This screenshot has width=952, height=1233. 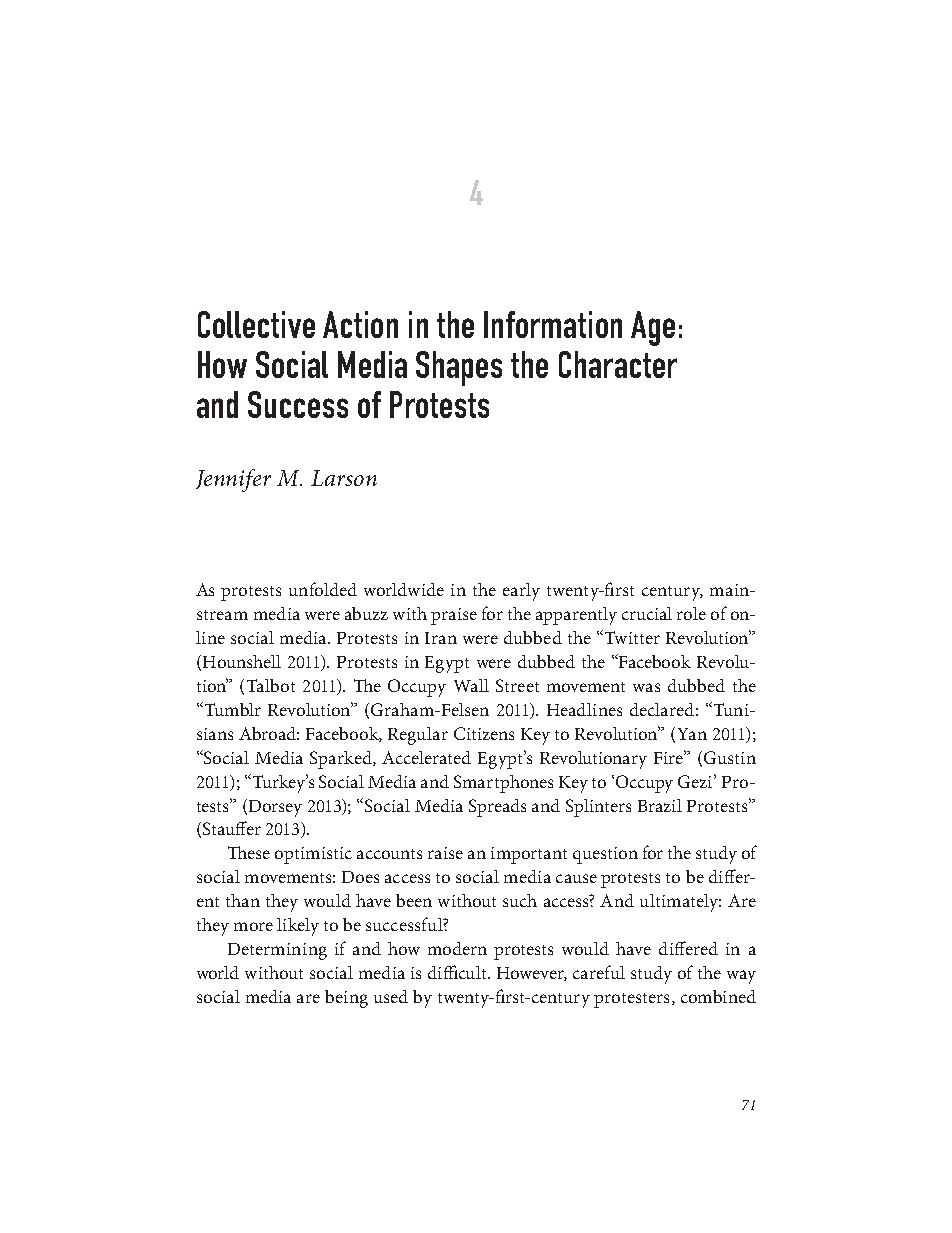 What do you see at coordinates (323, 589) in the screenshot?
I see `unfolded` at bounding box center [323, 589].
